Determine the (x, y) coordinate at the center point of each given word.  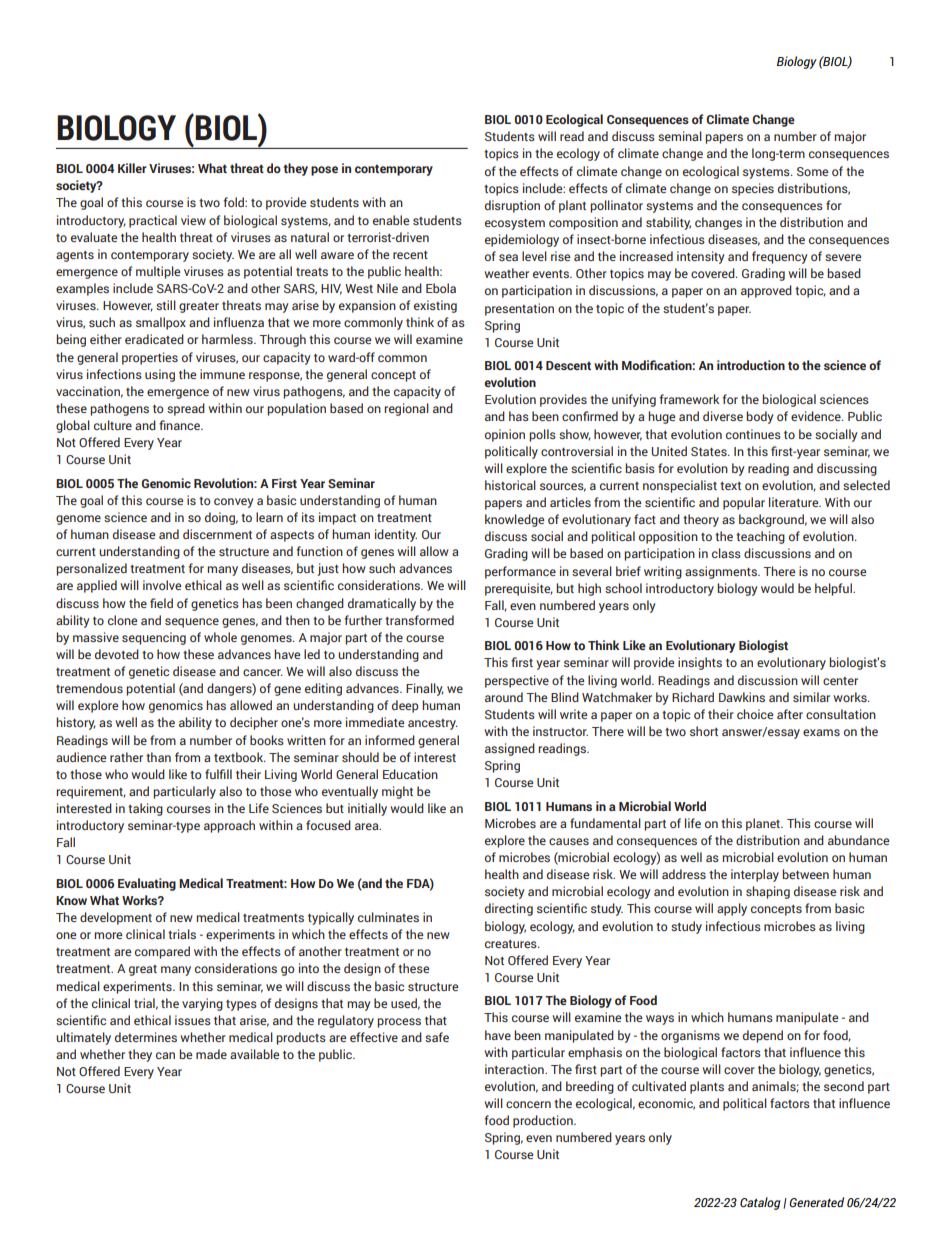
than (158, 757)
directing (509, 909)
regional (406, 409)
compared (162, 952)
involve (162, 585)
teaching (760, 537)
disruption (512, 206)
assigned (510, 749)
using (160, 375)
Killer (132, 168)
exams (821, 732)
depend (763, 1036)
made (211, 1054)
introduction (751, 365)
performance (520, 572)
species (753, 189)
